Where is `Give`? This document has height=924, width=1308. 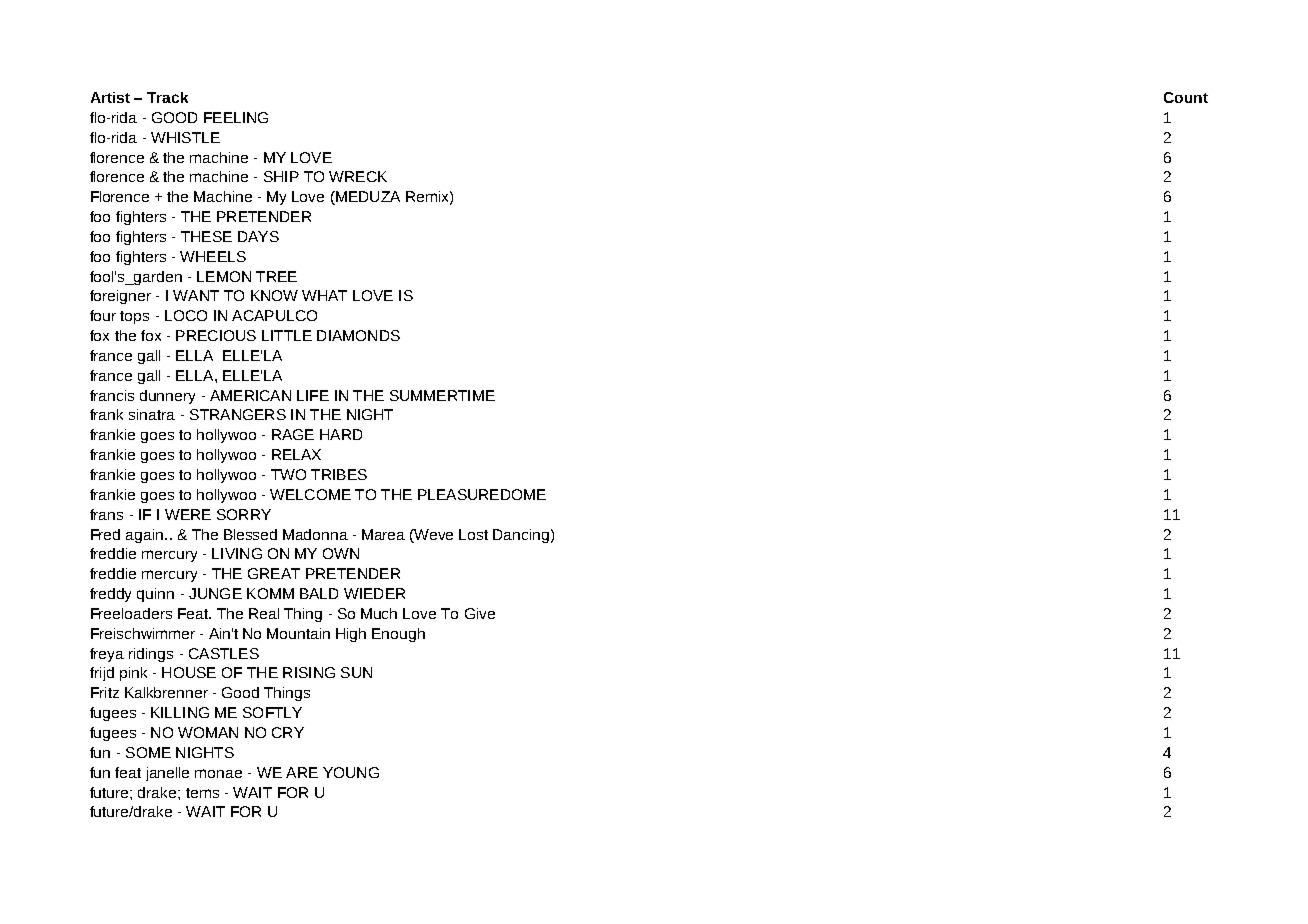
Give is located at coordinates (480, 613).
